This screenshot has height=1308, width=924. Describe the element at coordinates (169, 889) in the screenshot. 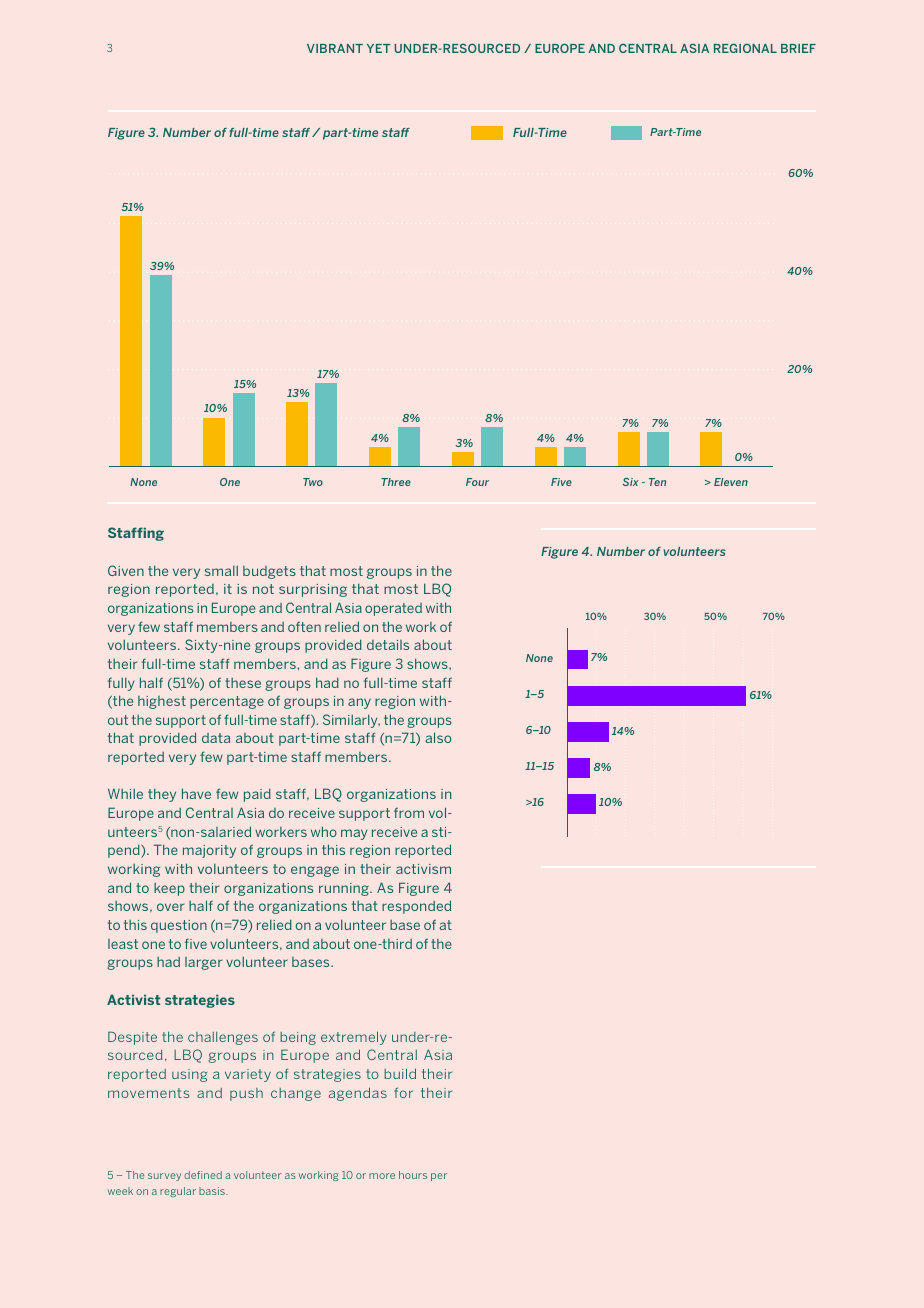

I see `keep` at that location.
